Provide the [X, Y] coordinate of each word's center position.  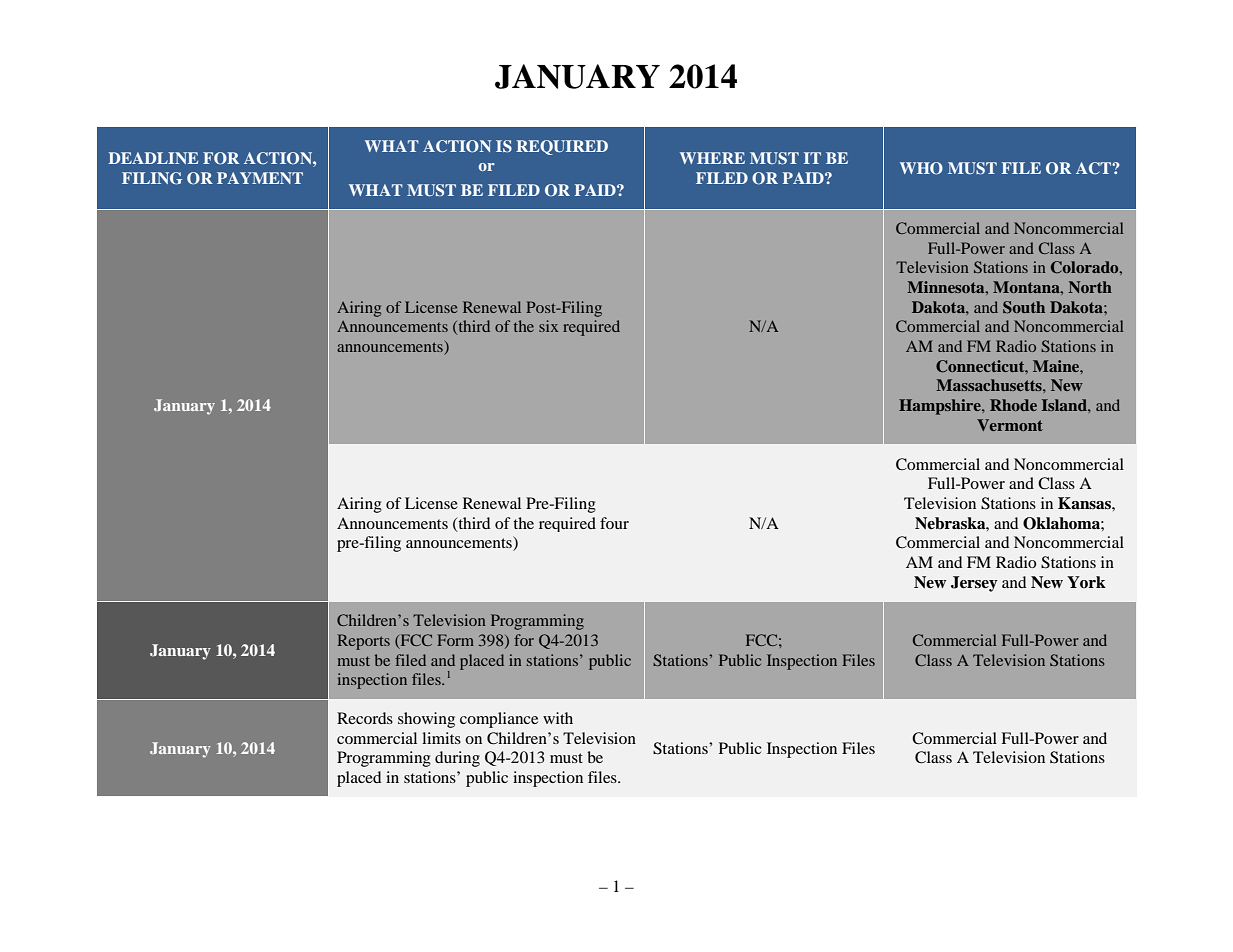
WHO [921, 168]
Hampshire [941, 407]
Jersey [974, 584]
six [548, 326]
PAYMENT [260, 178]
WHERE [712, 158]
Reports [363, 642]
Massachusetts [990, 385]
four [614, 523]
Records [365, 718]
